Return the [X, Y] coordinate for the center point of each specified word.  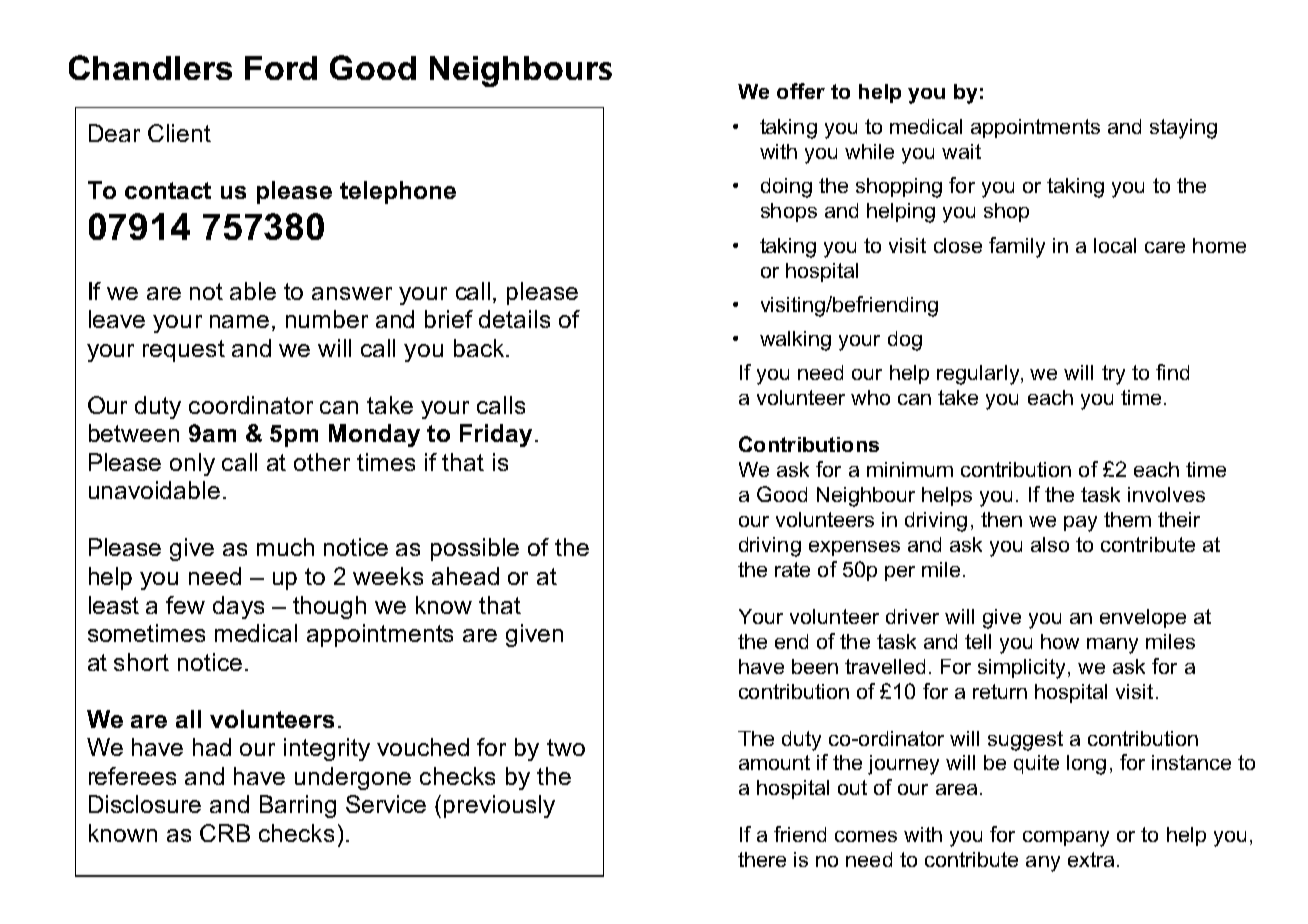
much [285, 547]
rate [792, 569]
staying [1183, 129]
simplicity [1023, 669]
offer [801, 91]
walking [795, 341]
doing [786, 188]
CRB [225, 833]
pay [1080, 524]
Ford [281, 68]
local [1115, 245]
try [1113, 375]
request [184, 351]
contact [168, 190]
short [141, 662]
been [815, 666]
